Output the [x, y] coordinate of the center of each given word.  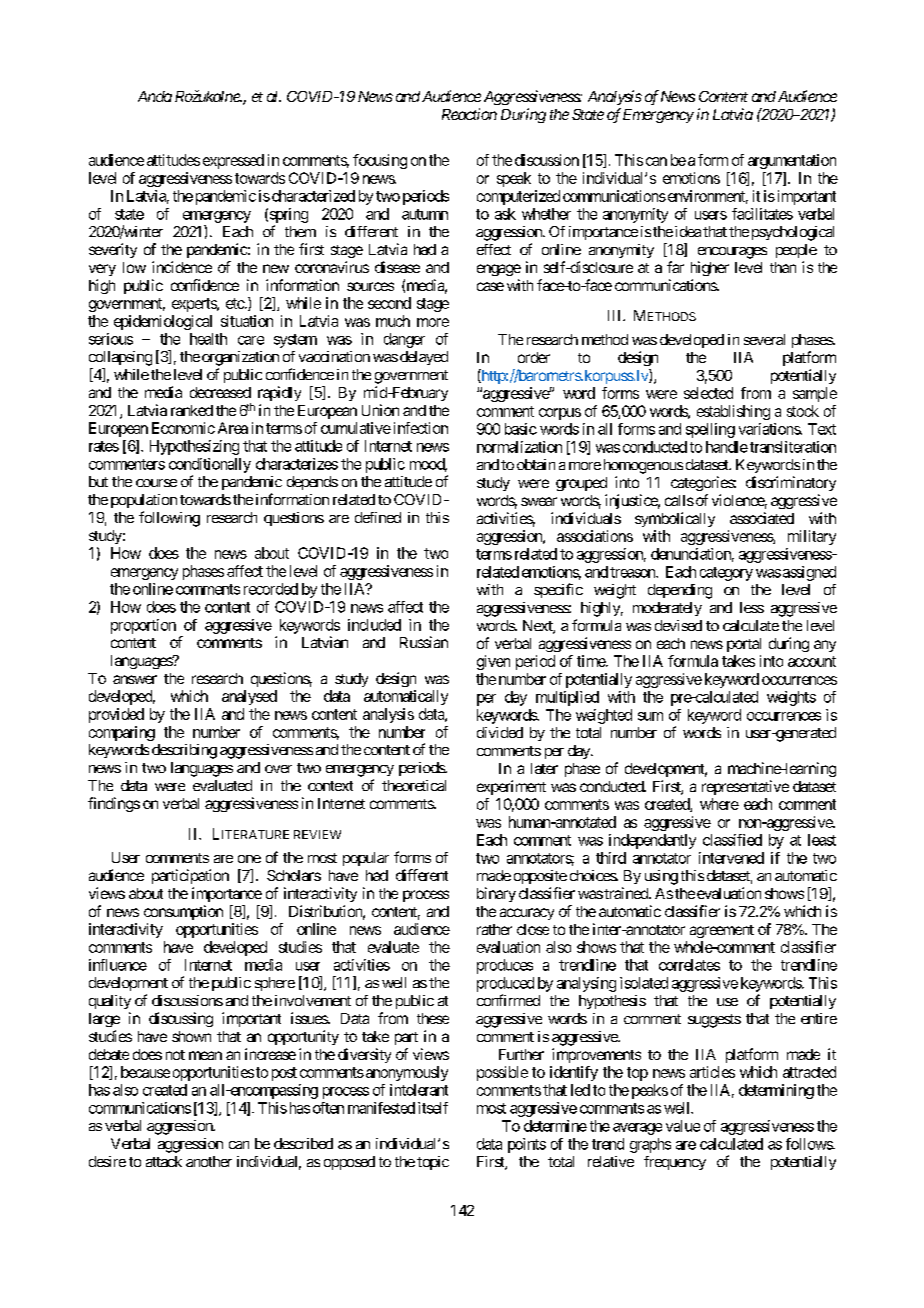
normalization [519, 447]
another [209, 1161]
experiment [511, 787]
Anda [155, 96]
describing [184, 751]
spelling [710, 430]
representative [745, 787]
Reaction [469, 114]
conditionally [210, 465]
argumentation [792, 161]
